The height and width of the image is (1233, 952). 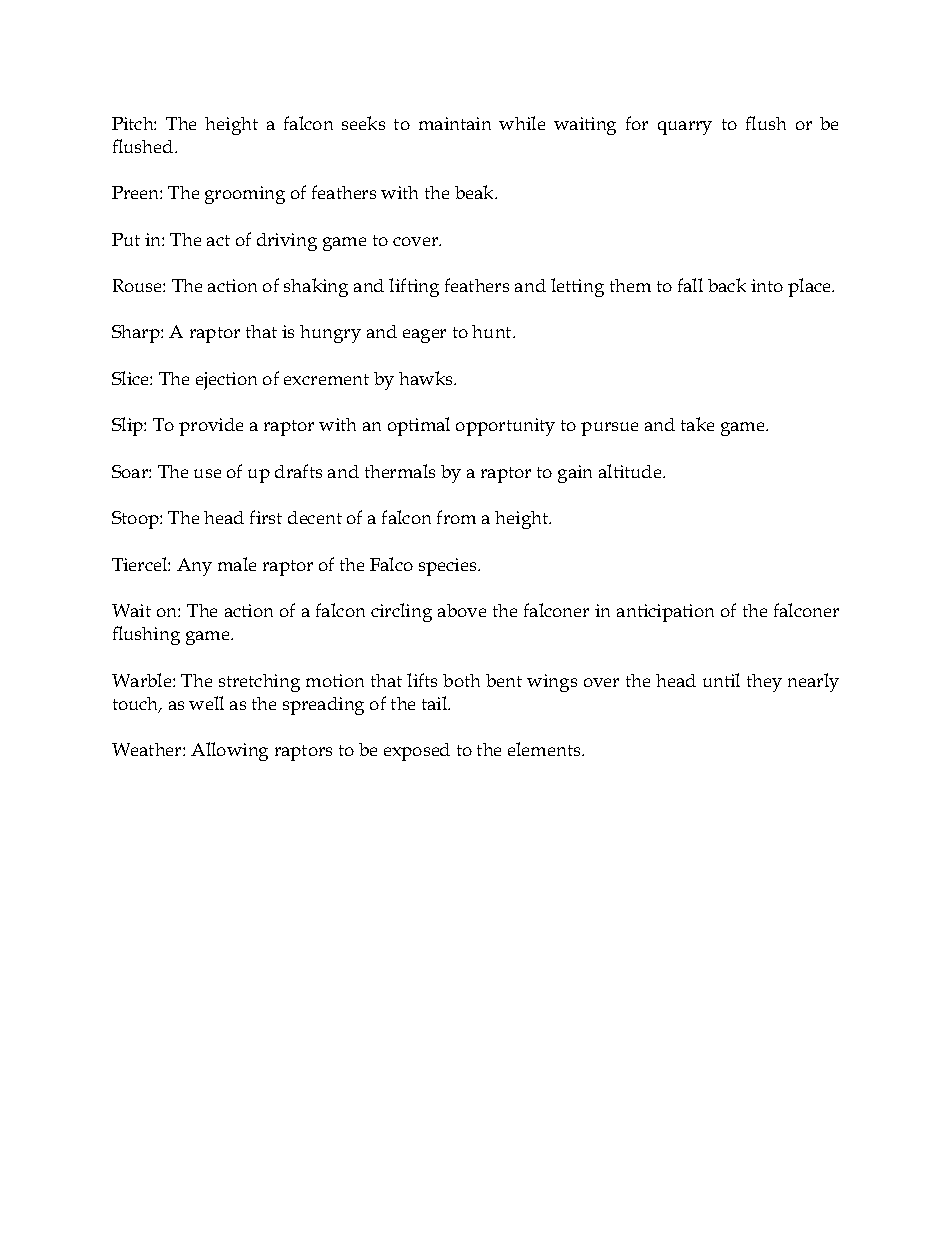 What do you see at coordinates (493, 331) in the image?
I see `hunt` at bounding box center [493, 331].
